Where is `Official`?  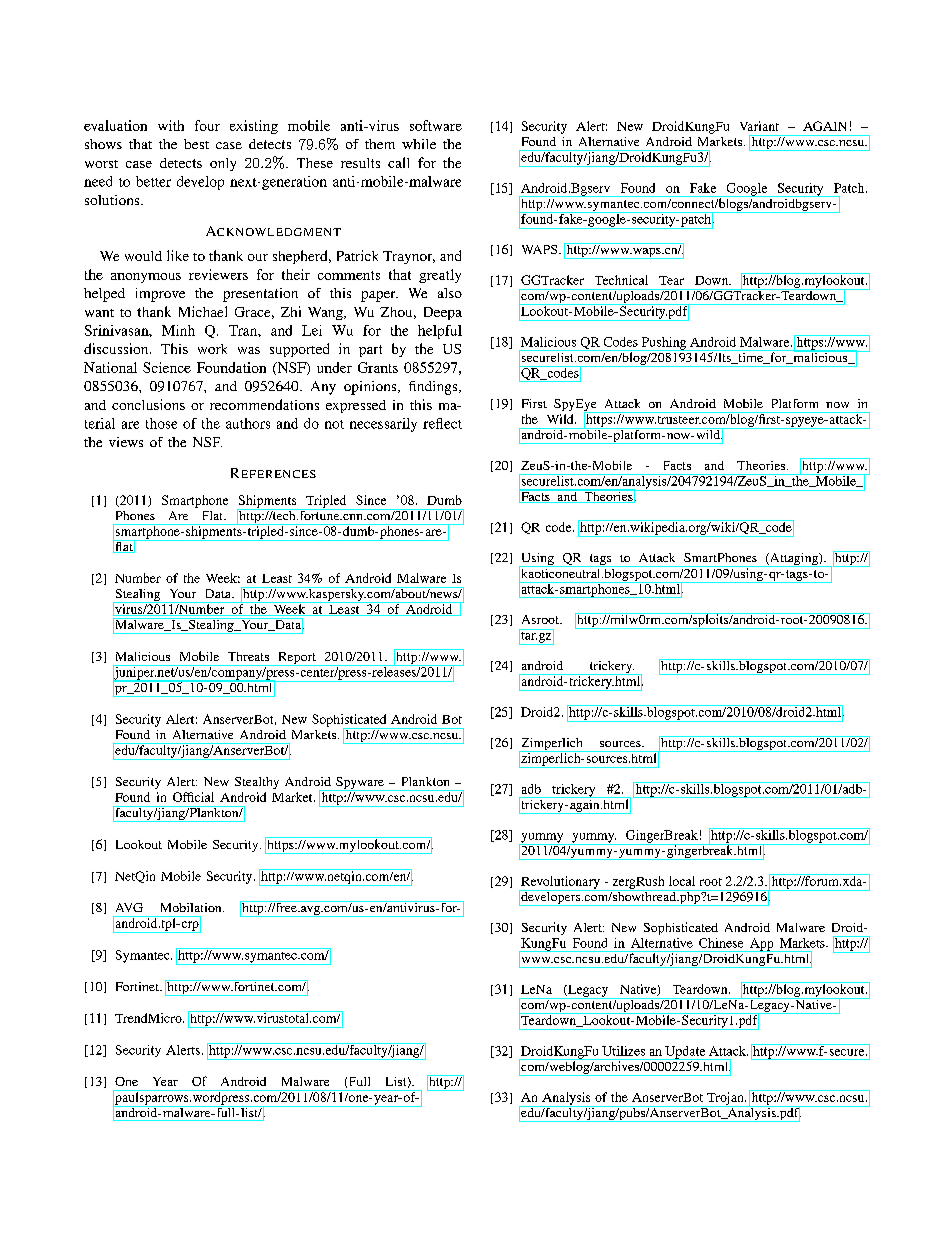 Official is located at coordinates (193, 797).
